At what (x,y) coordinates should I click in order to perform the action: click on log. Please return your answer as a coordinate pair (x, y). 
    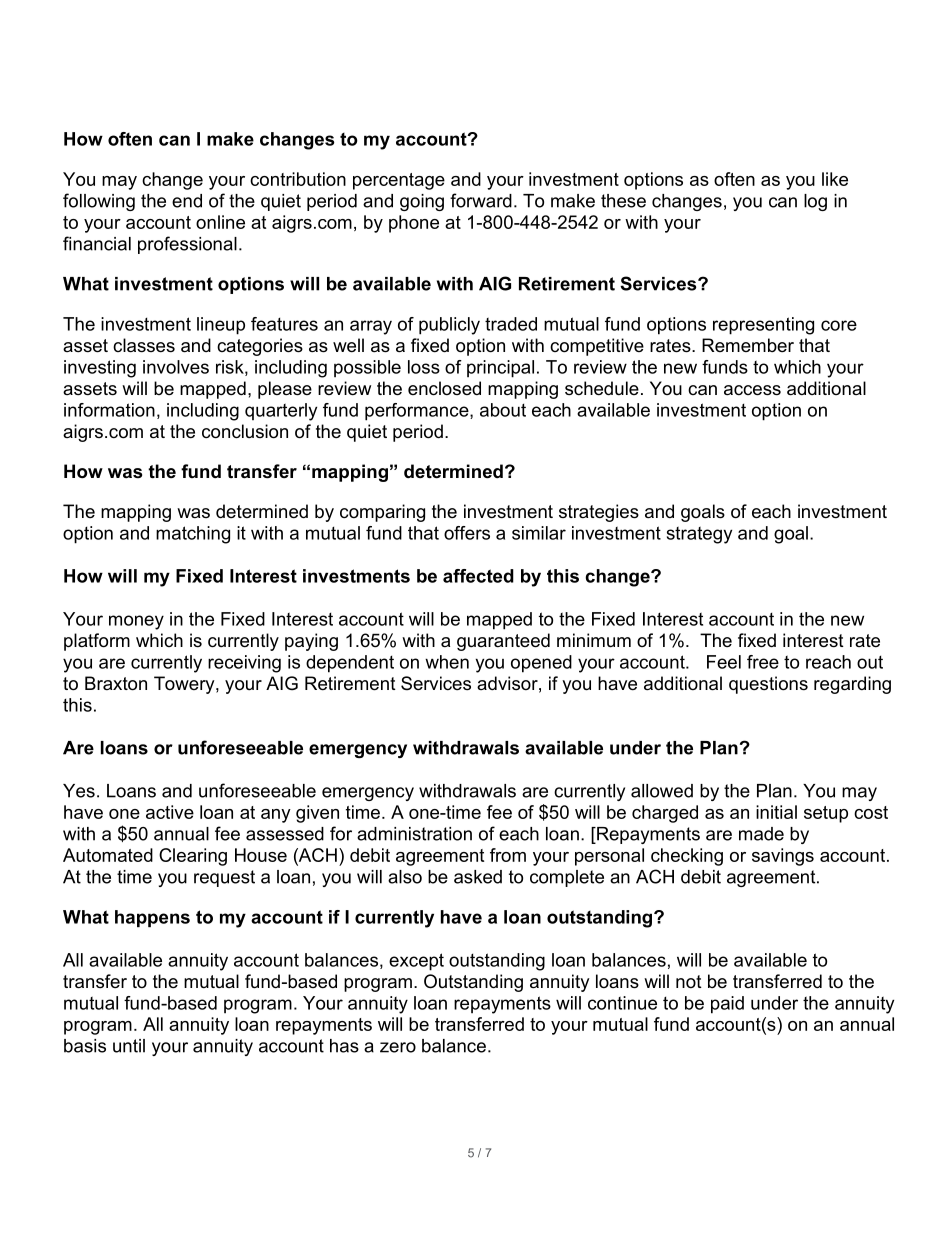
    Looking at the image, I should click on (815, 202).
